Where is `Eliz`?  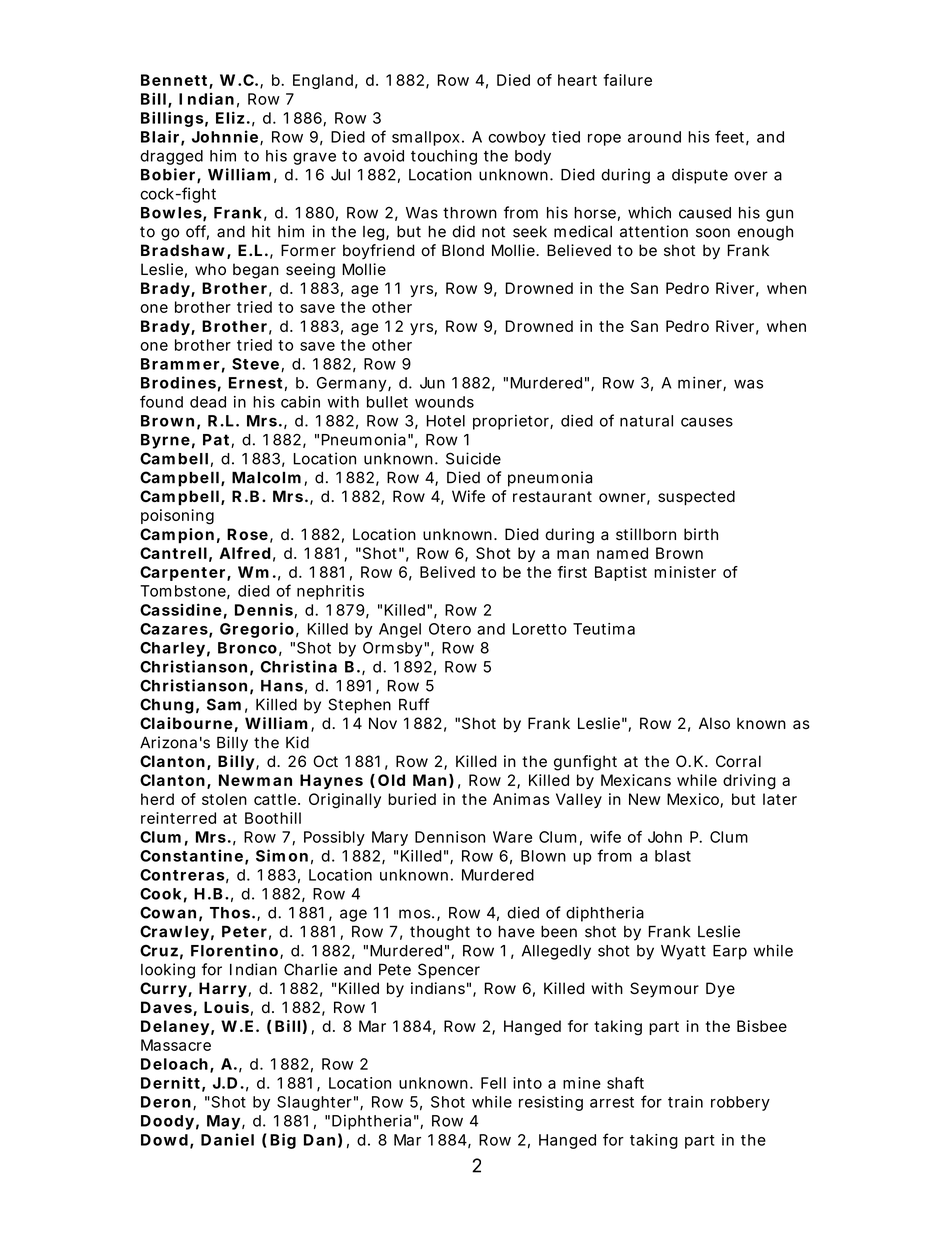
Eliz is located at coordinates (230, 117).
